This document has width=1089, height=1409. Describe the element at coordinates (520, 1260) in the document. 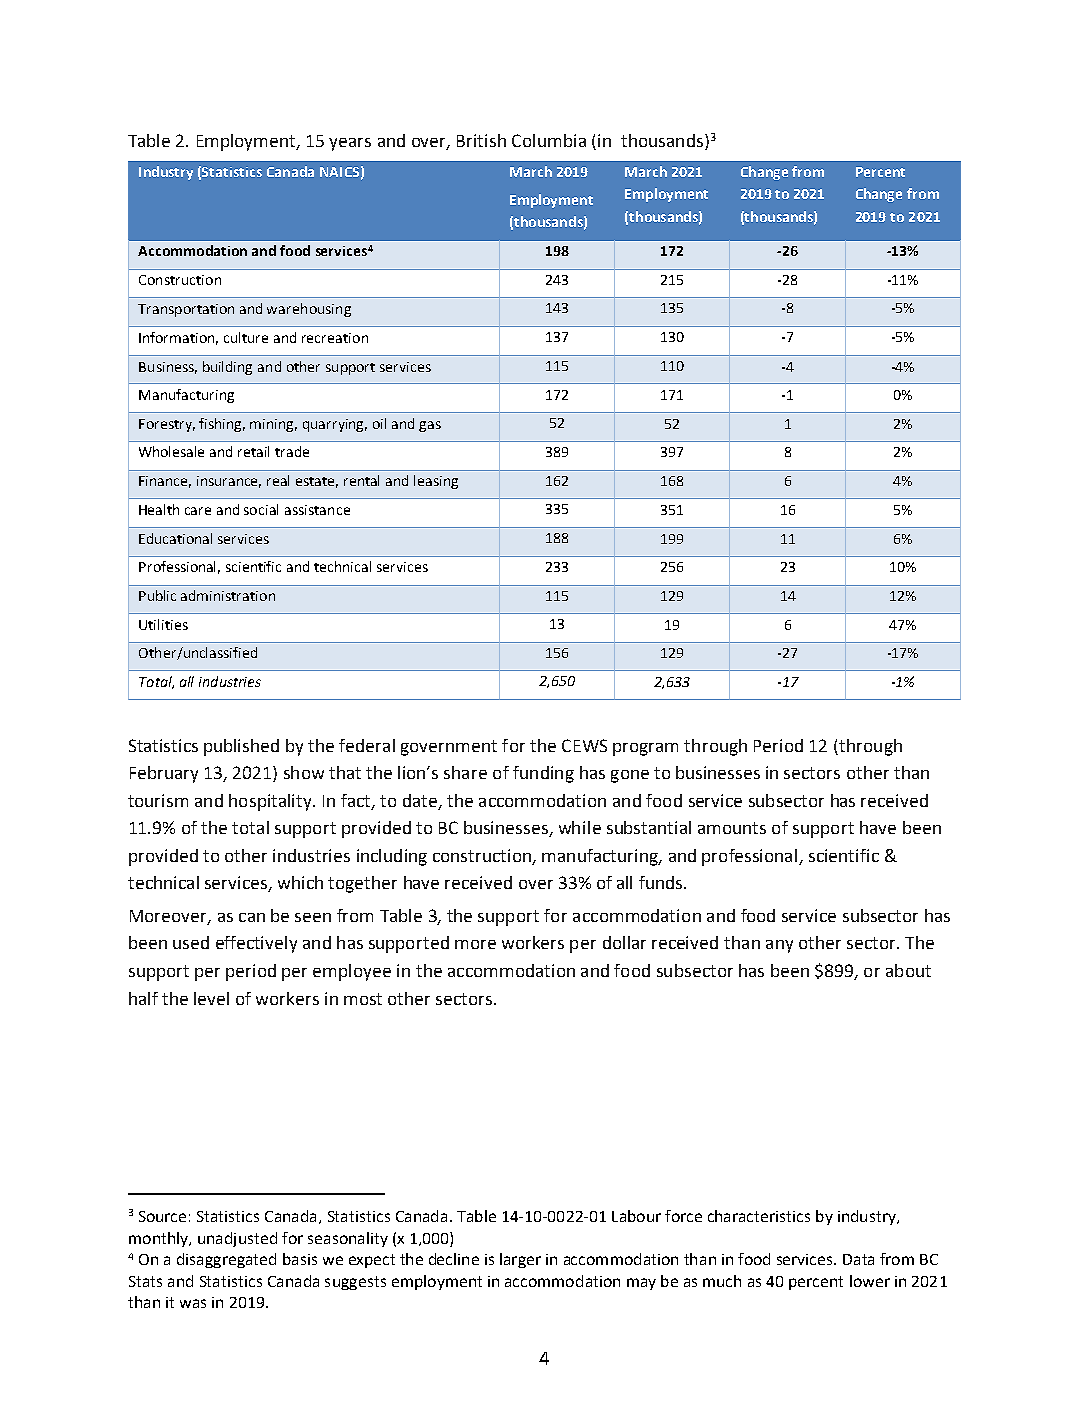

I see `larger` at that location.
